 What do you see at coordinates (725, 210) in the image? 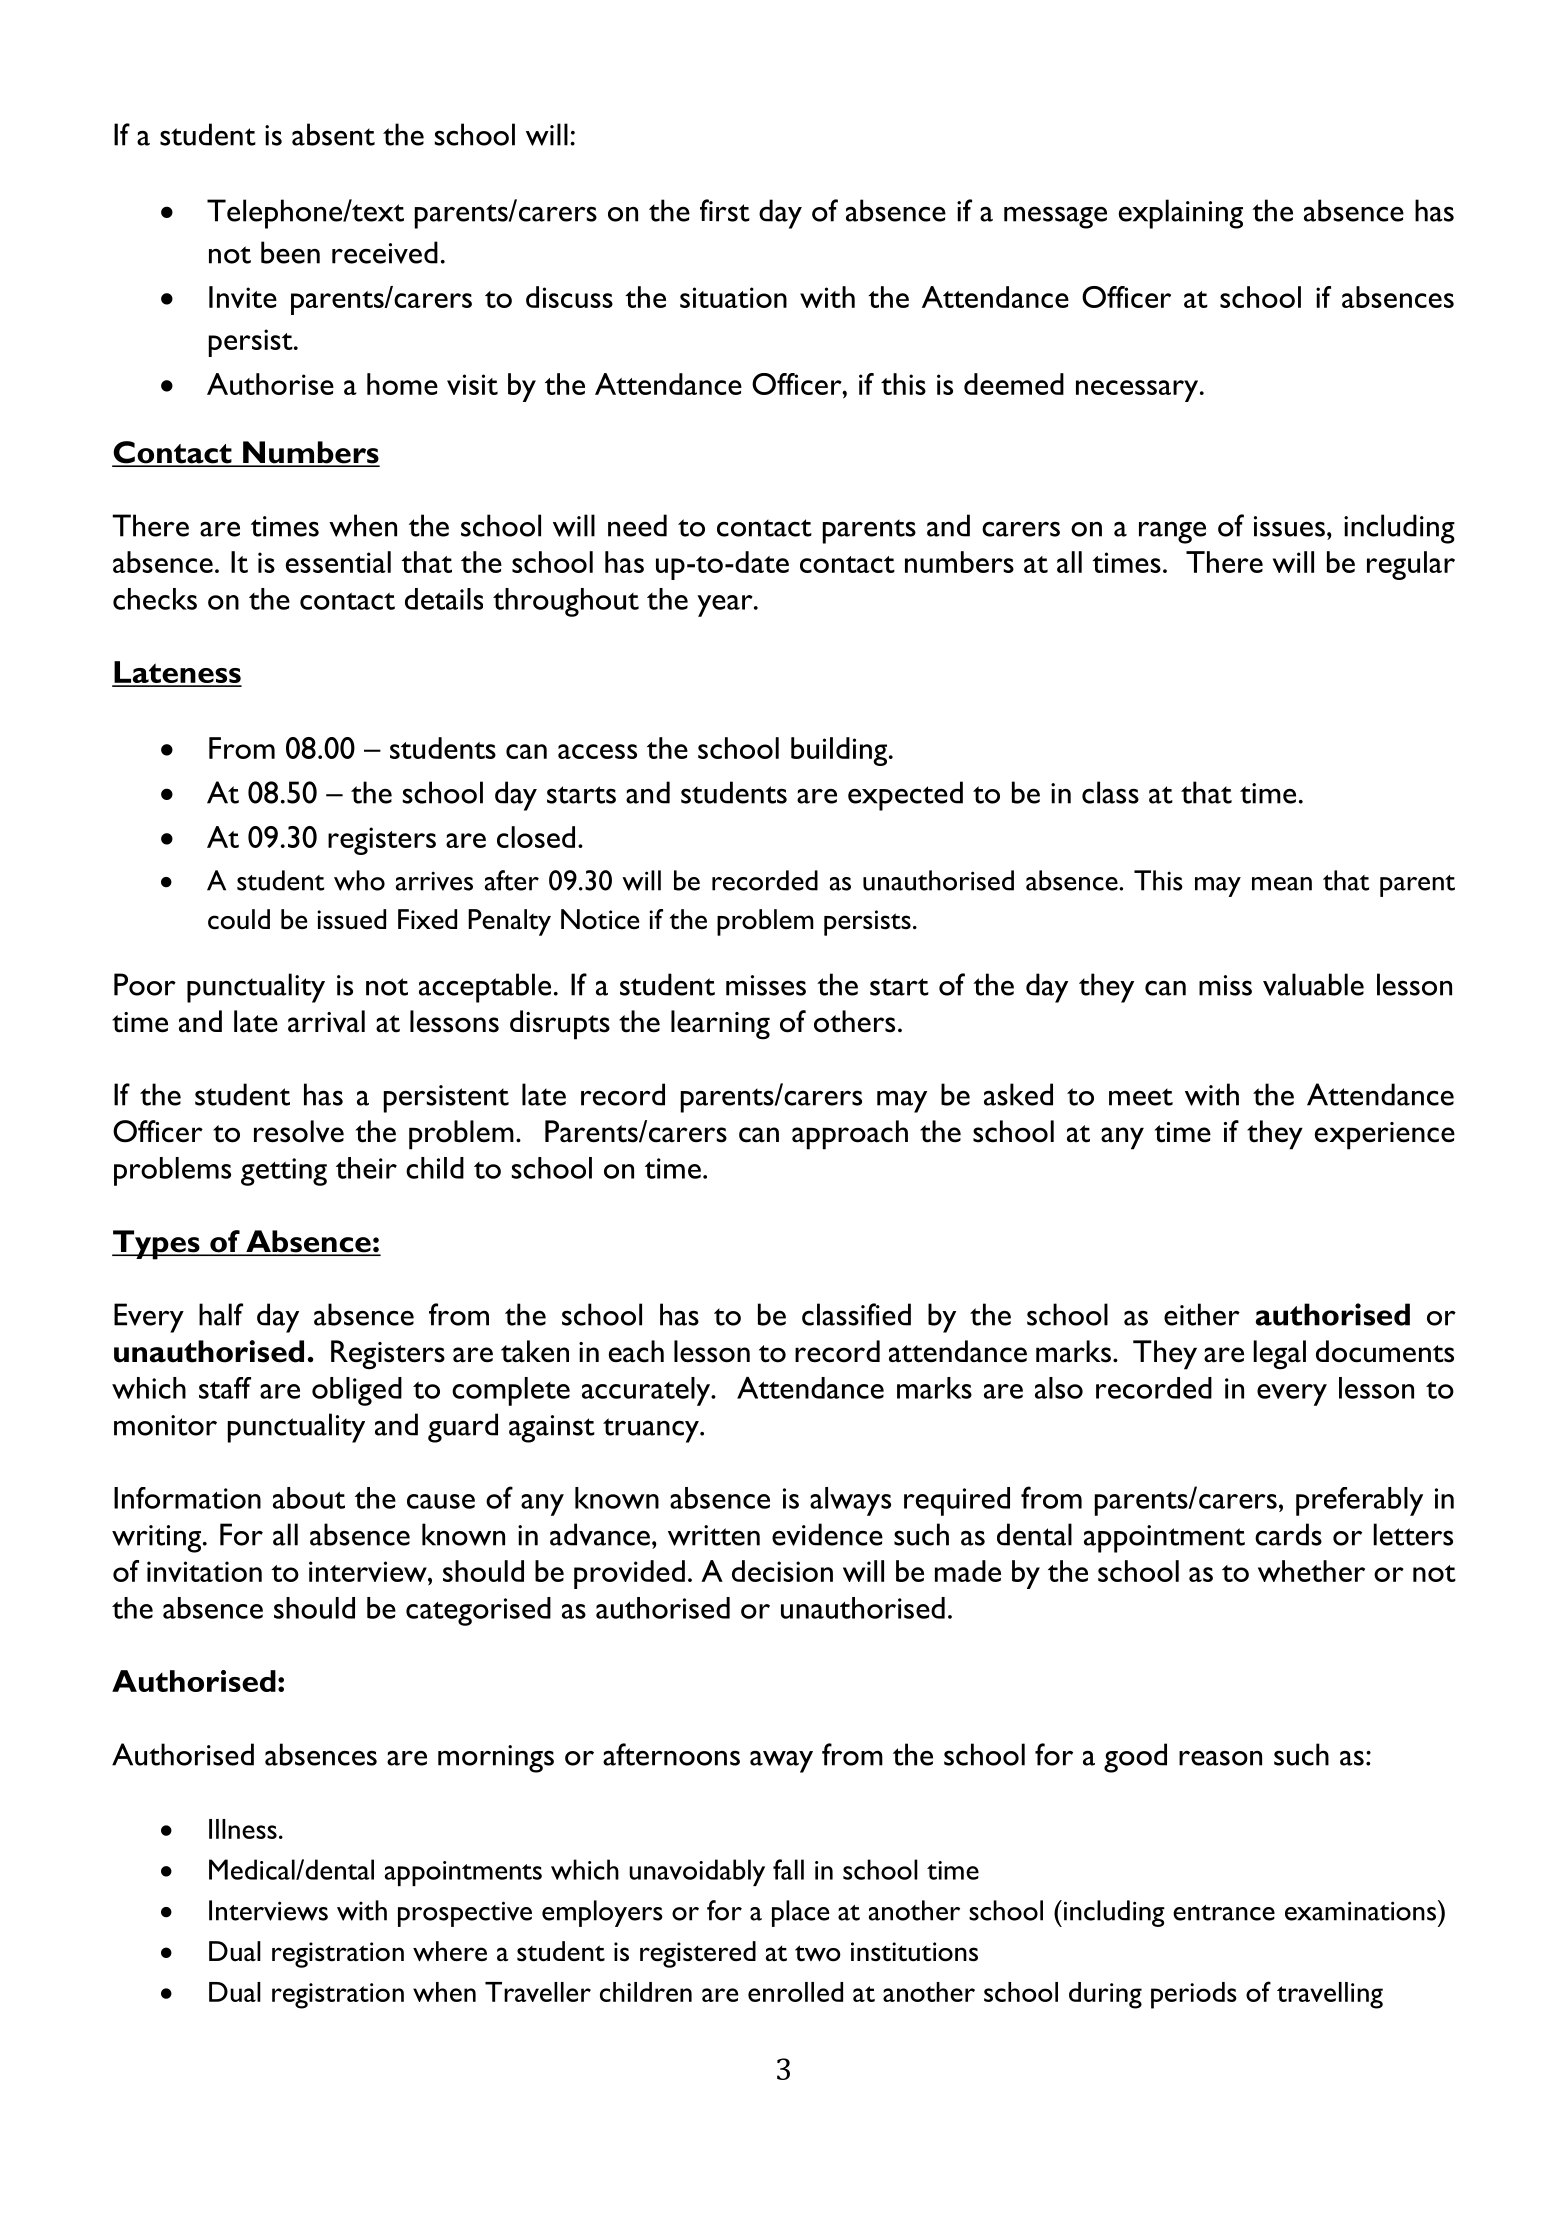
I see `first` at bounding box center [725, 210].
